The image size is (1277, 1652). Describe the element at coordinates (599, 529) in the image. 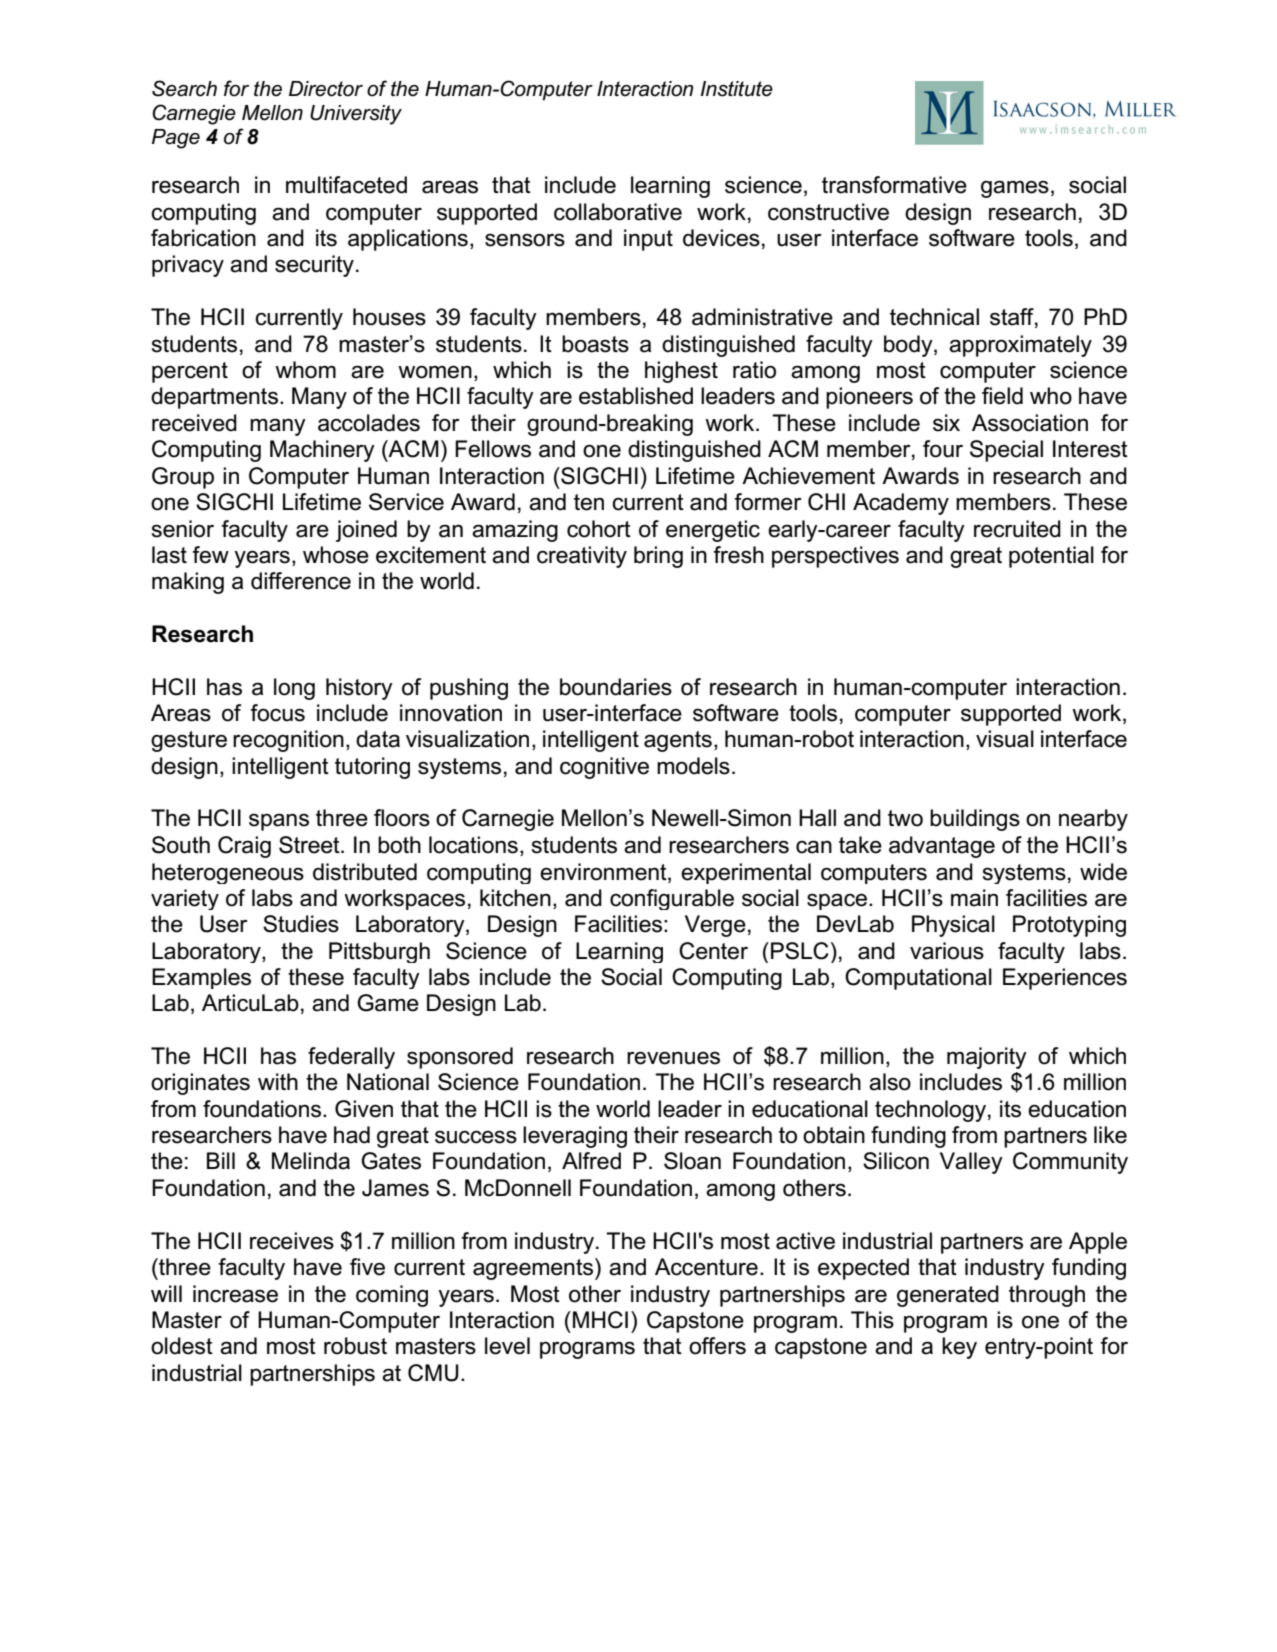

I see `cohort` at that location.
